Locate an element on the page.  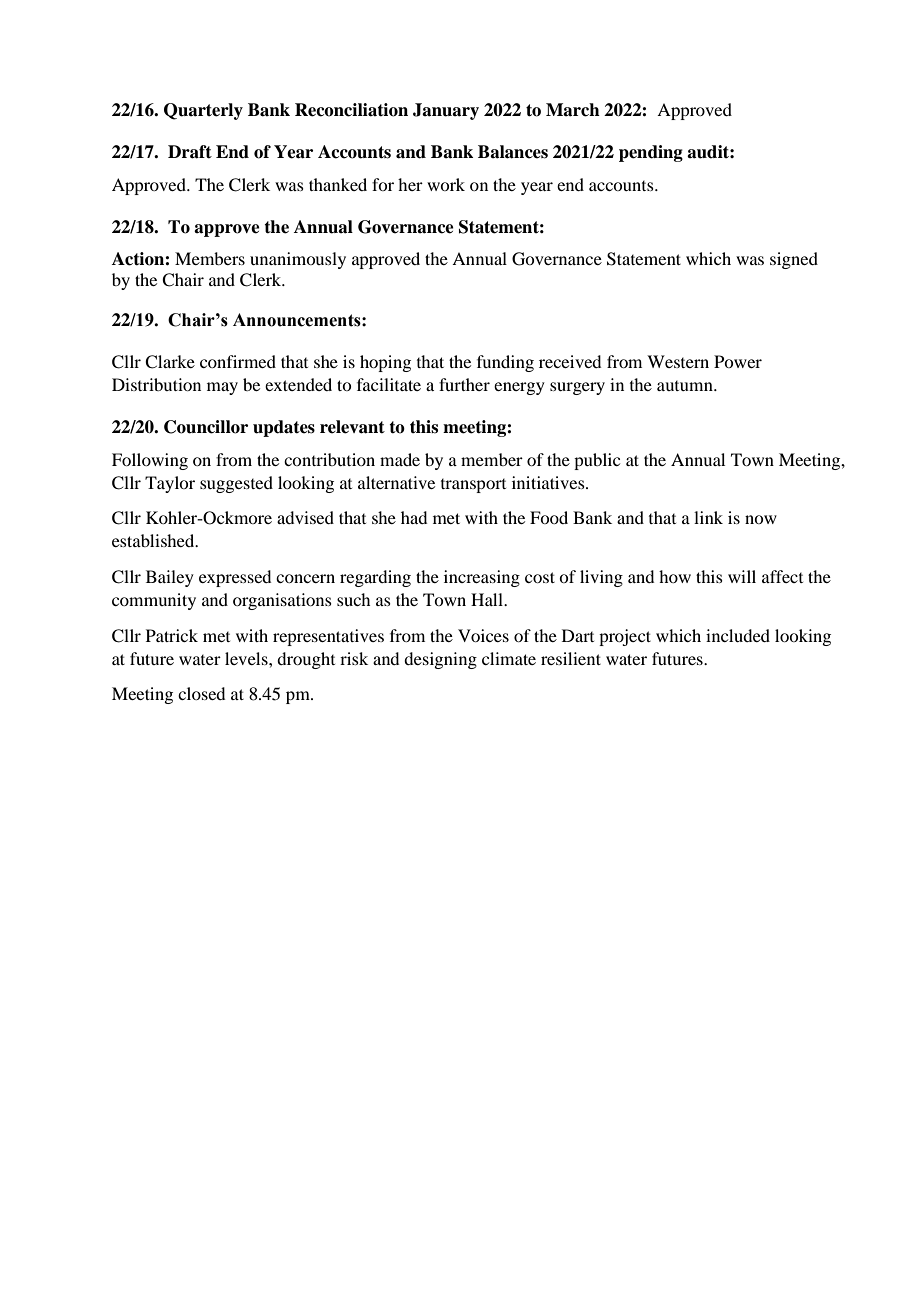
Quarterly is located at coordinates (203, 111).
